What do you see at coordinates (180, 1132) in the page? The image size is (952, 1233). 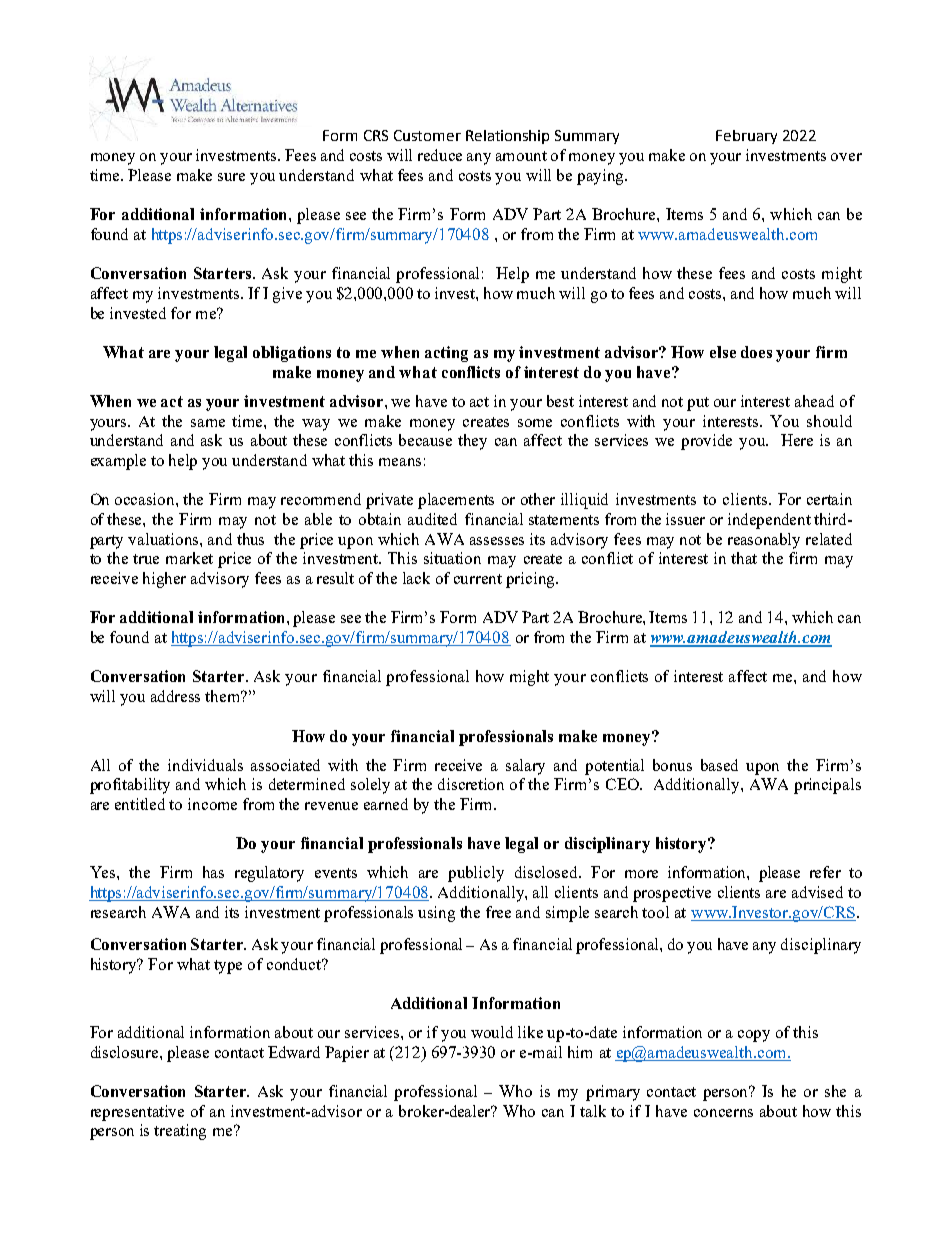 I see `treating` at bounding box center [180, 1132].
